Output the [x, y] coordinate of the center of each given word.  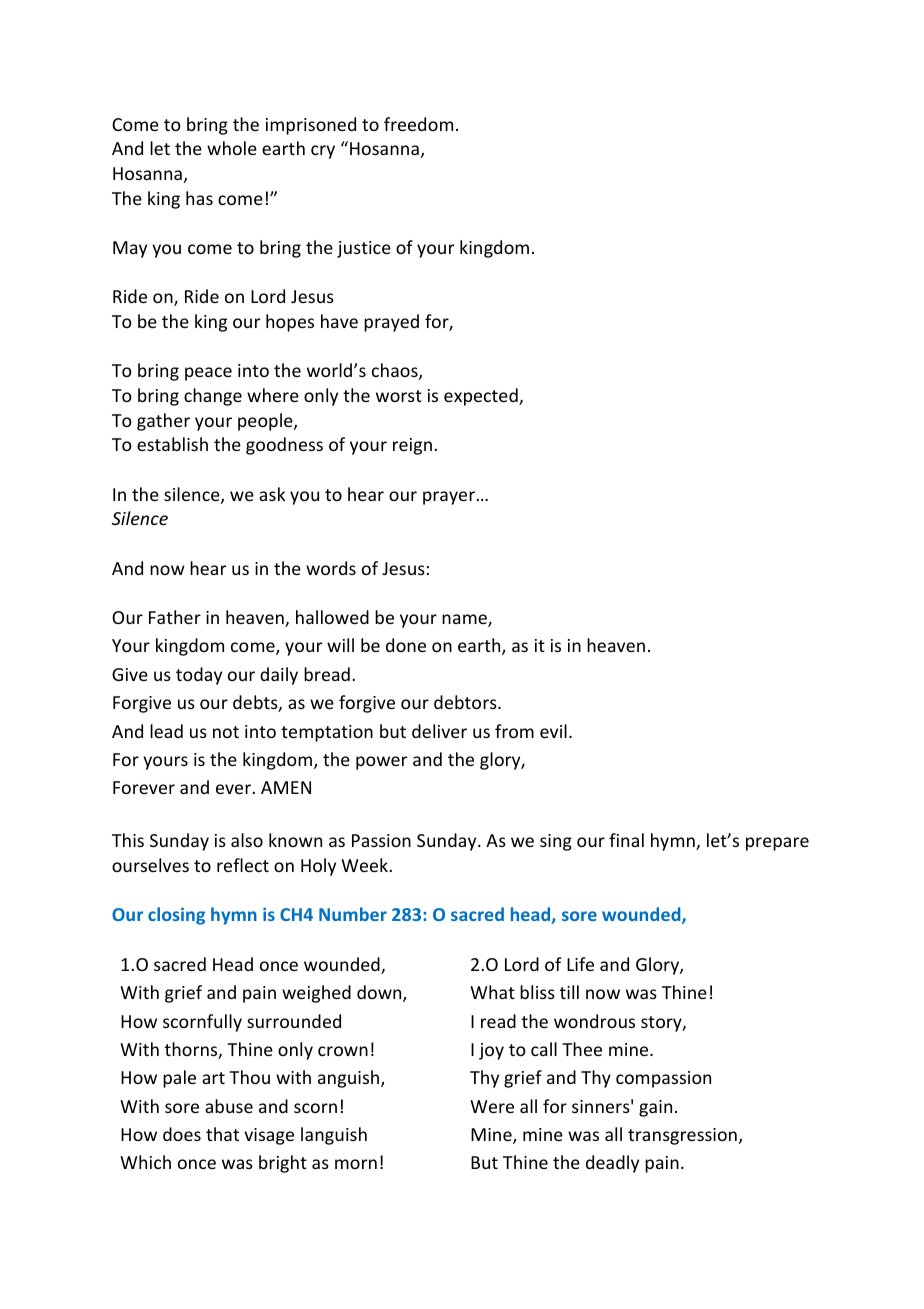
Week [364, 865]
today [199, 676]
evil [553, 731]
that [222, 1134]
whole [232, 148]
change [213, 397]
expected [482, 397]
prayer [449, 498]
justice [364, 249]
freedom [418, 124]
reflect [243, 865]
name [465, 620]
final [626, 840]
